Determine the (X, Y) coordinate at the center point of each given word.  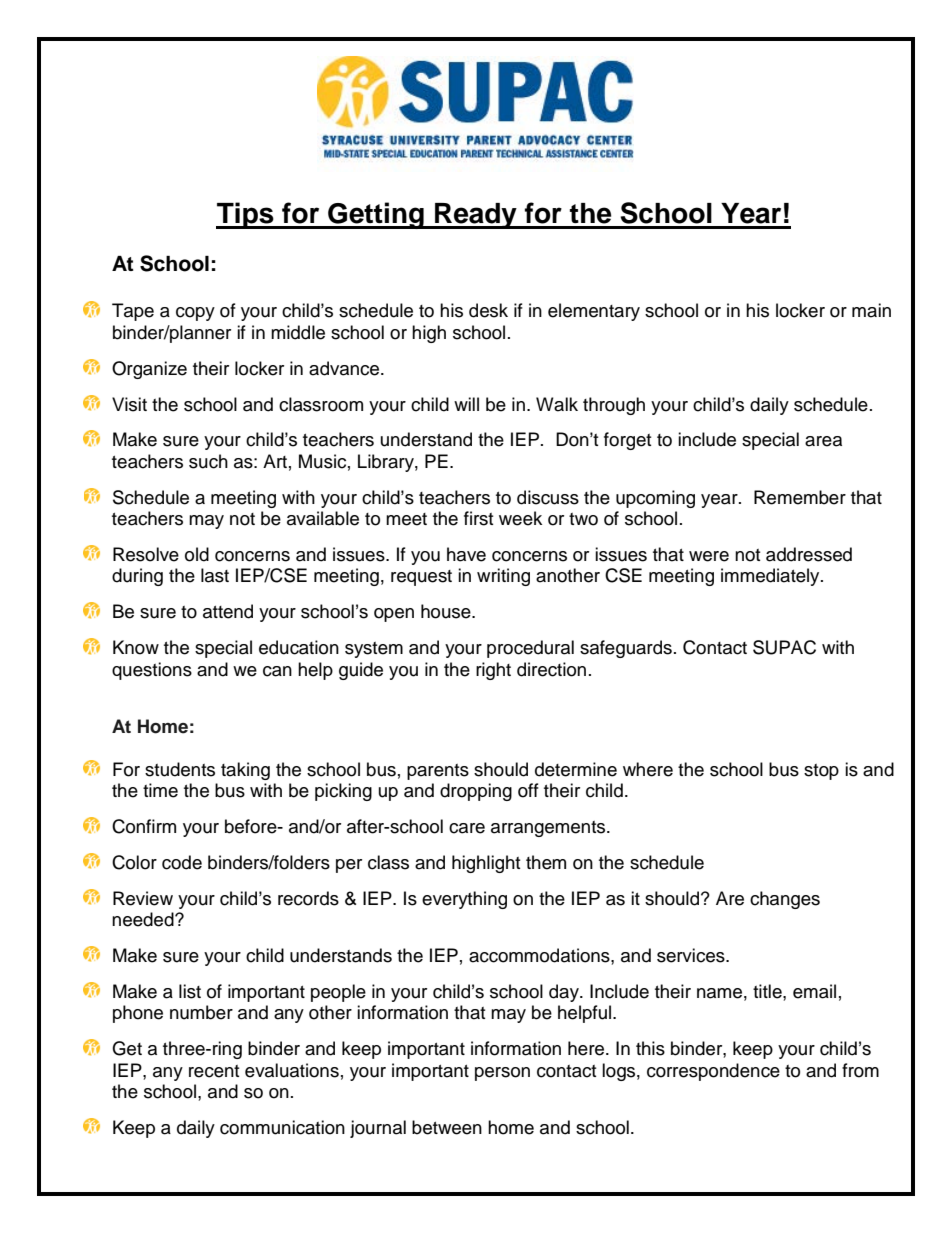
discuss (548, 497)
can (277, 671)
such (208, 461)
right (493, 671)
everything (464, 900)
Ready (476, 216)
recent (214, 1071)
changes (785, 900)
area (823, 441)
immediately (771, 577)
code (182, 862)
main (871, 310)
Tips (246, 215)
